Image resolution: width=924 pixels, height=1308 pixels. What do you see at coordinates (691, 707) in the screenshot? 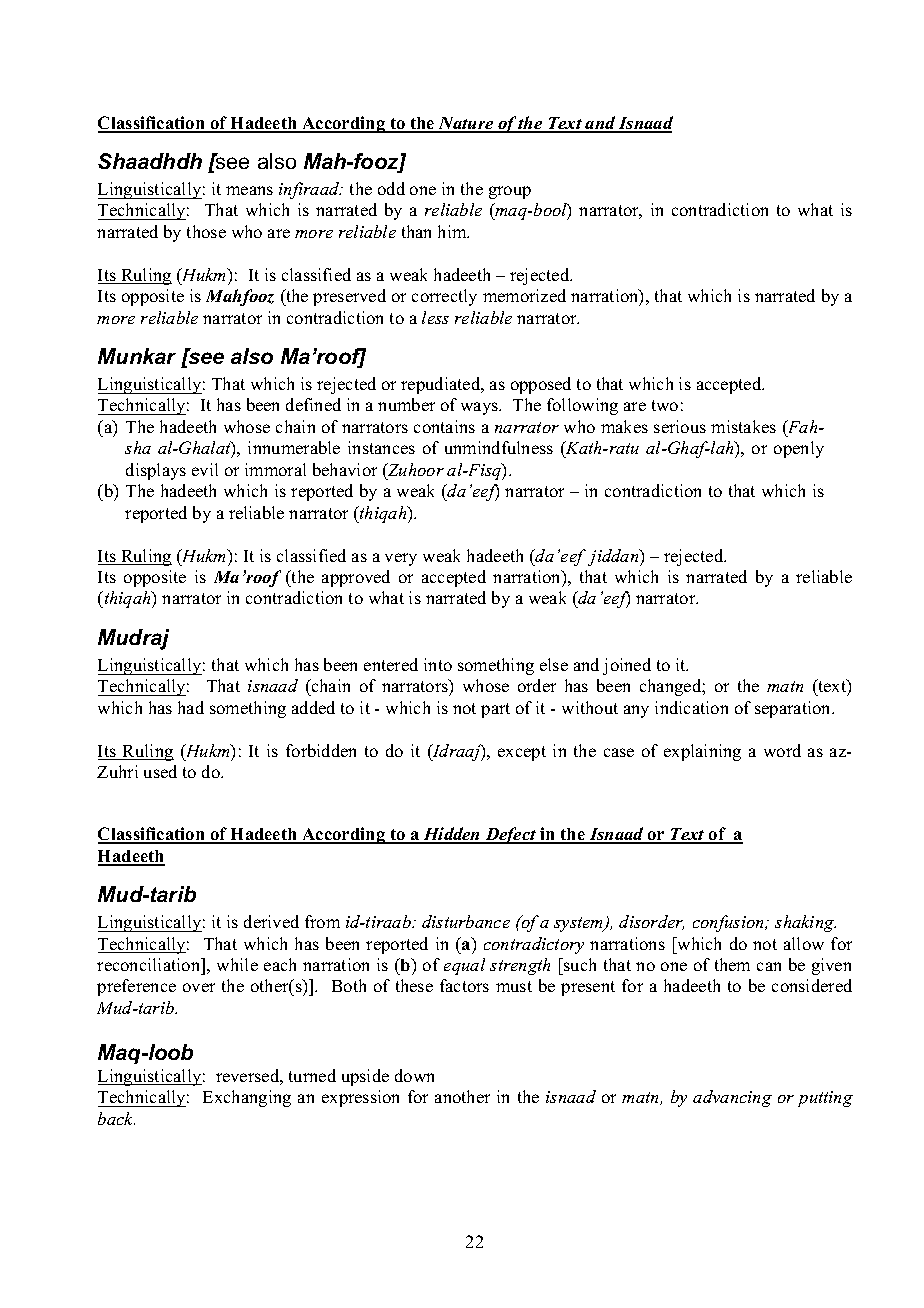
I see `indication` at bounding box center [691, 707].
